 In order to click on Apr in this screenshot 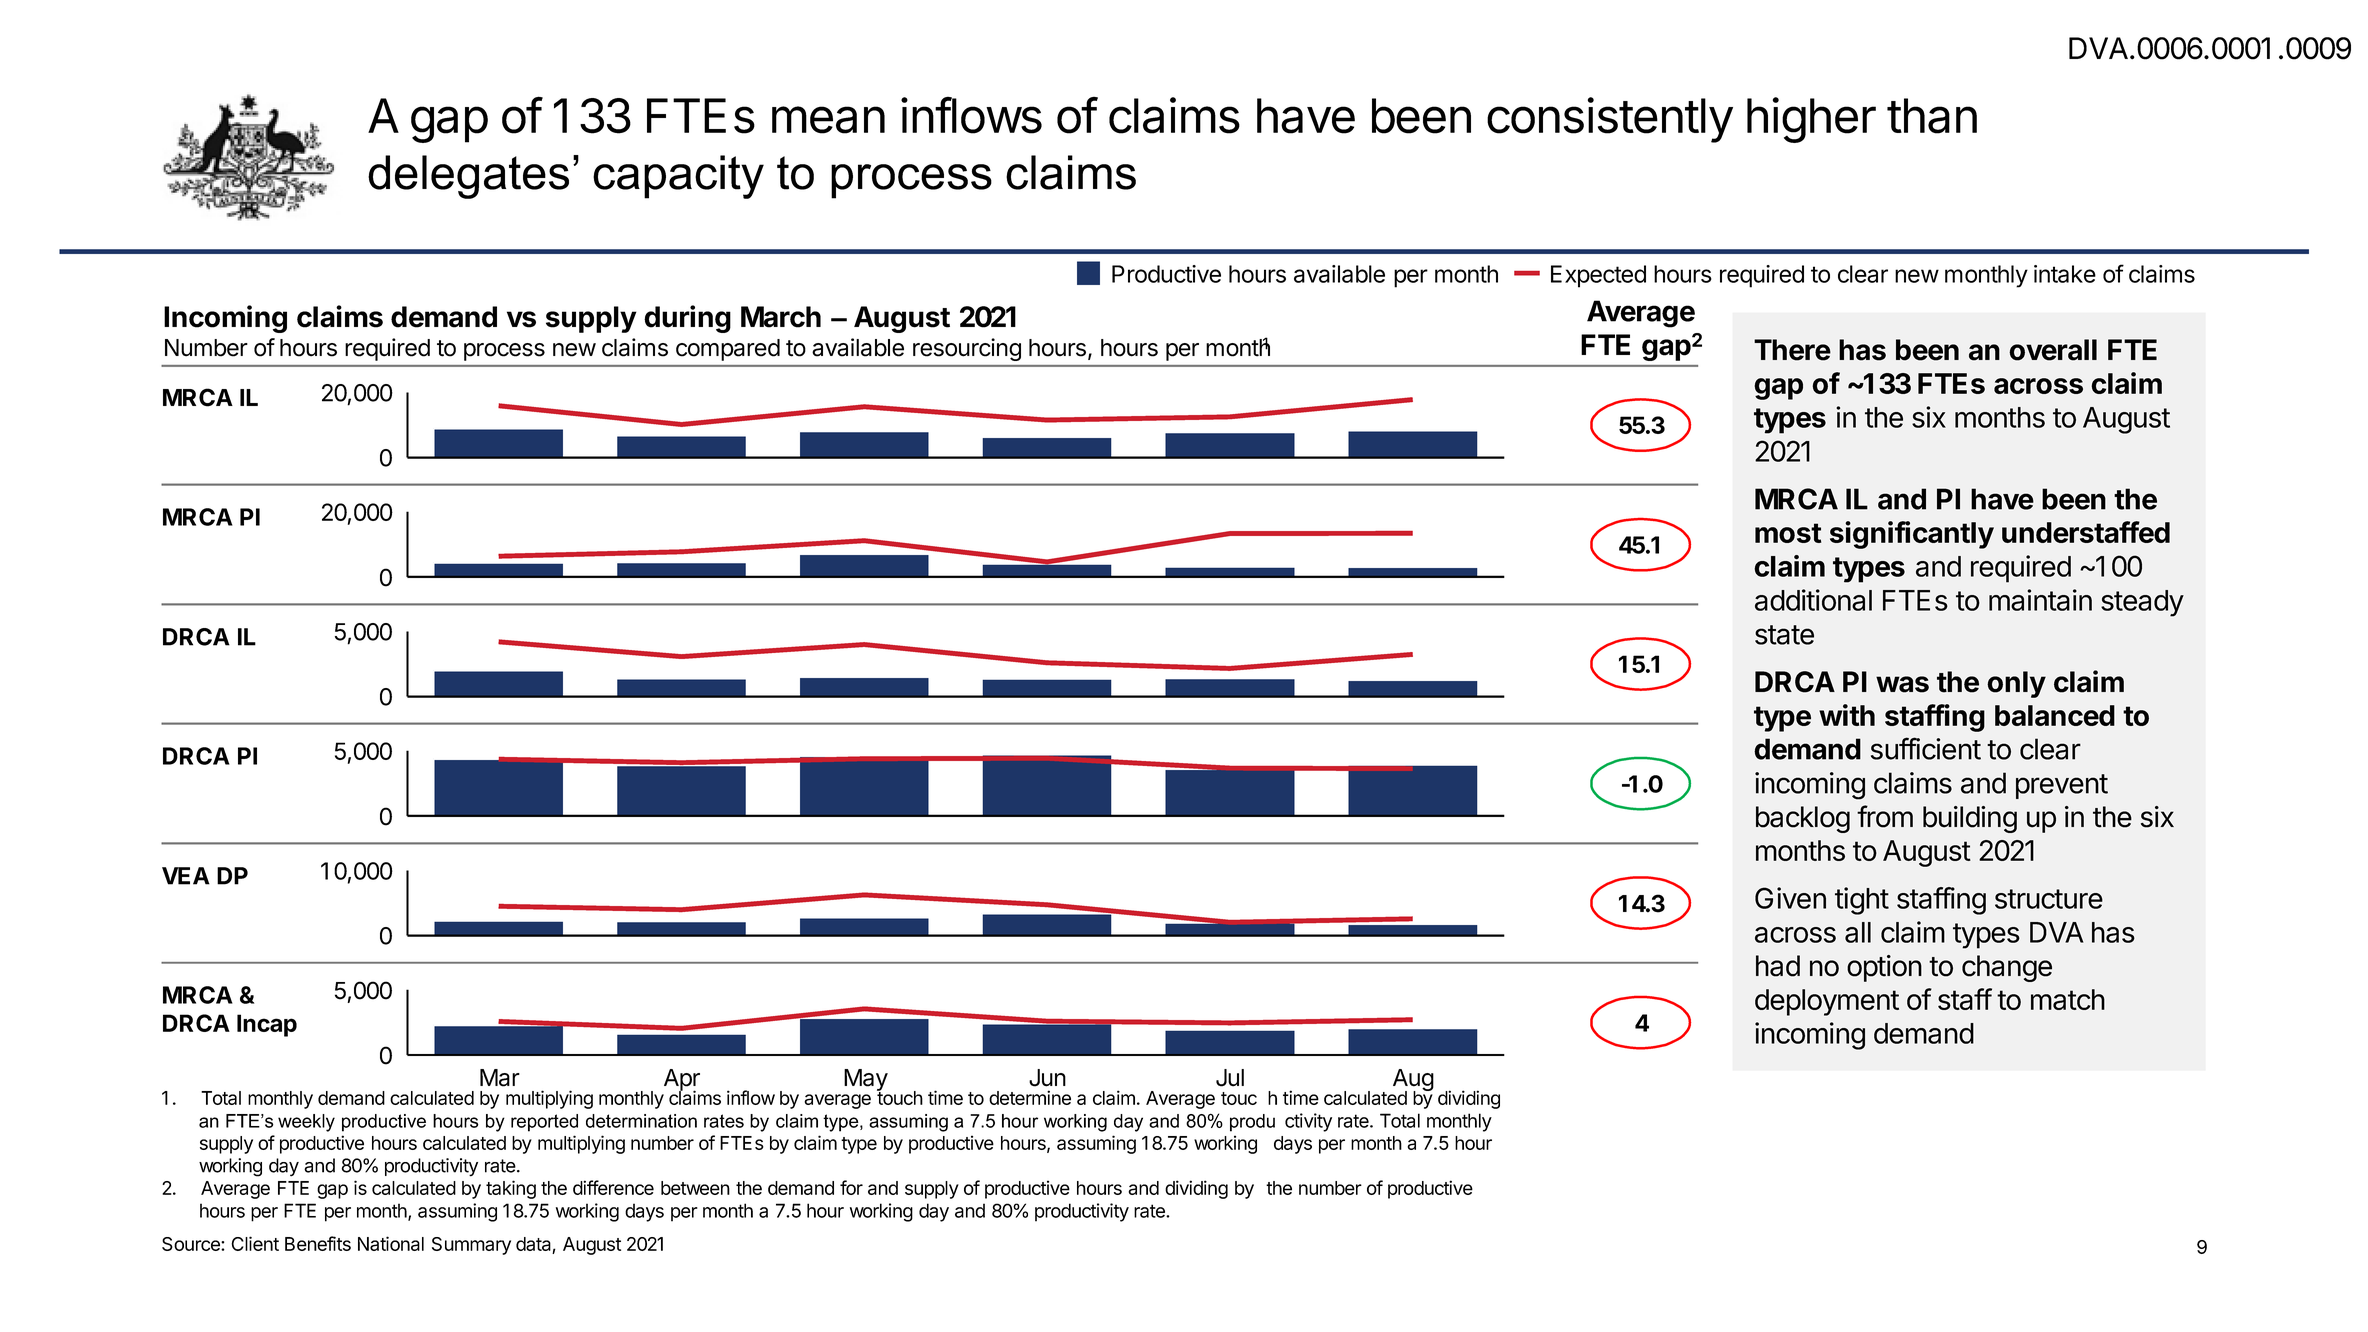, I will do `click(682, 1081)`.
